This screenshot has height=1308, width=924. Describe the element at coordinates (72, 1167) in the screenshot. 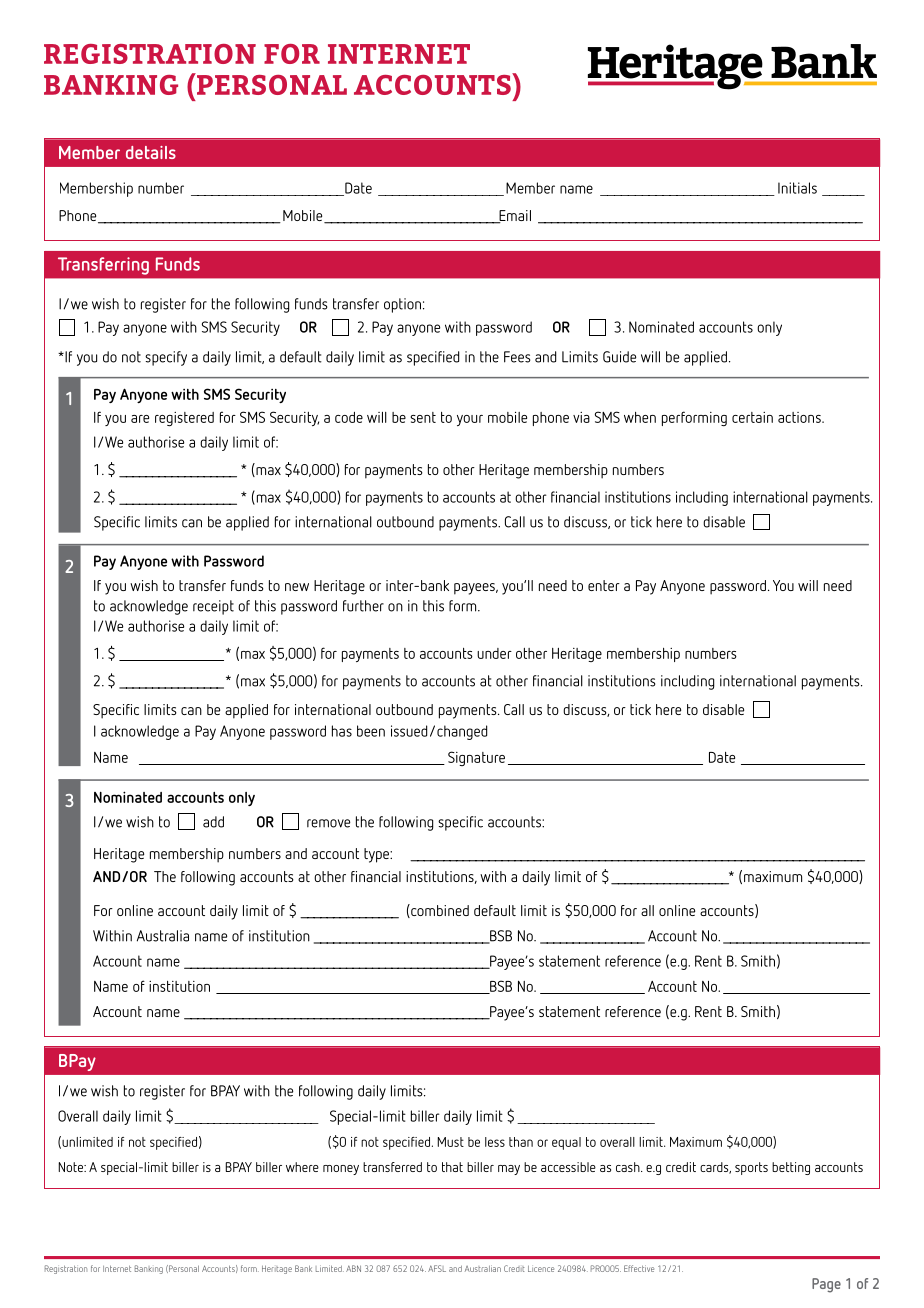

I see `Note` at that location.
